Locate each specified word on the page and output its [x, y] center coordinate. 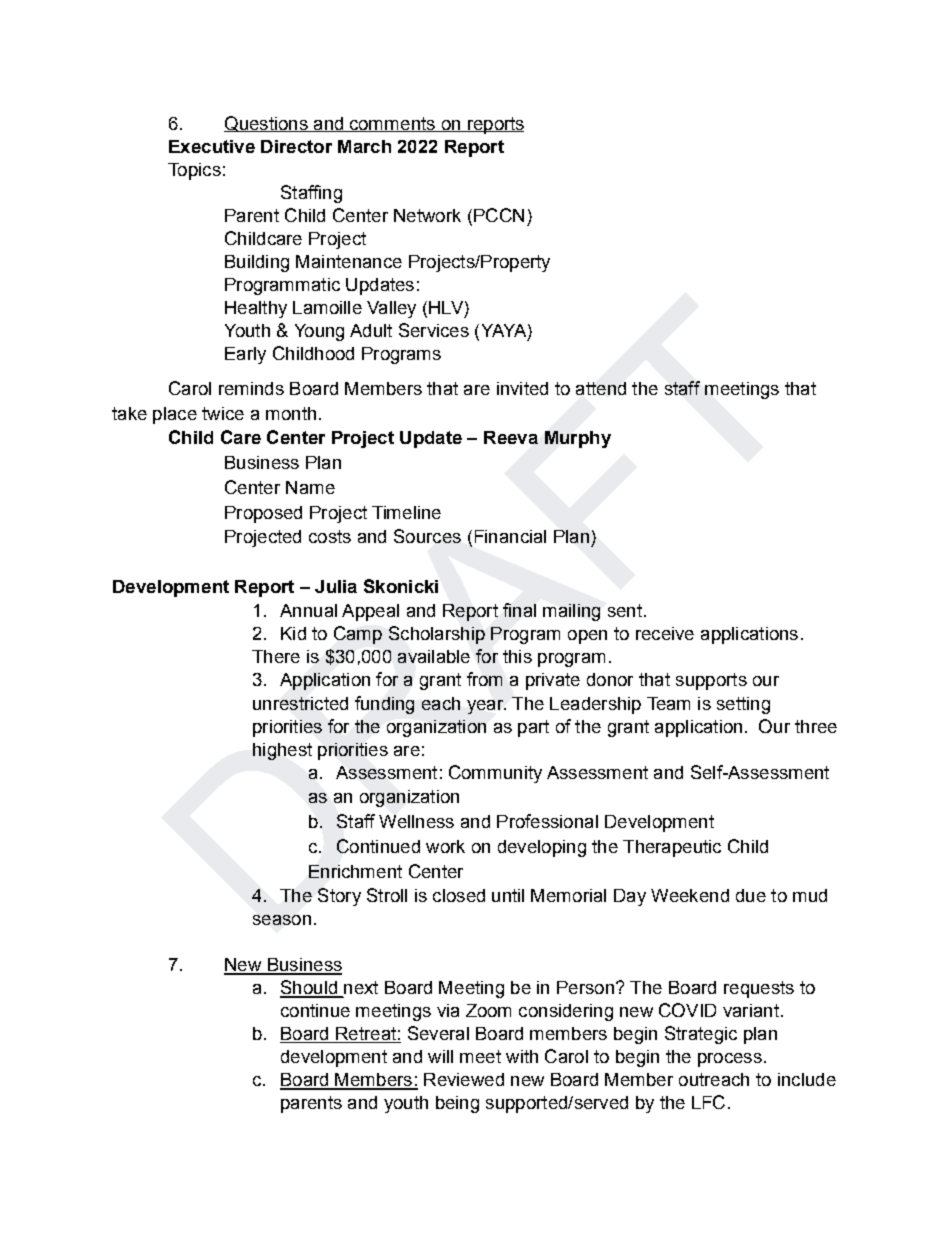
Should [309, 988]
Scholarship [437, 635]
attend [601, 388]
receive [665, 633]
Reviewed [464, 1079]
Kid [293, 633]
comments [392, 124]
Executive [212, 146]
